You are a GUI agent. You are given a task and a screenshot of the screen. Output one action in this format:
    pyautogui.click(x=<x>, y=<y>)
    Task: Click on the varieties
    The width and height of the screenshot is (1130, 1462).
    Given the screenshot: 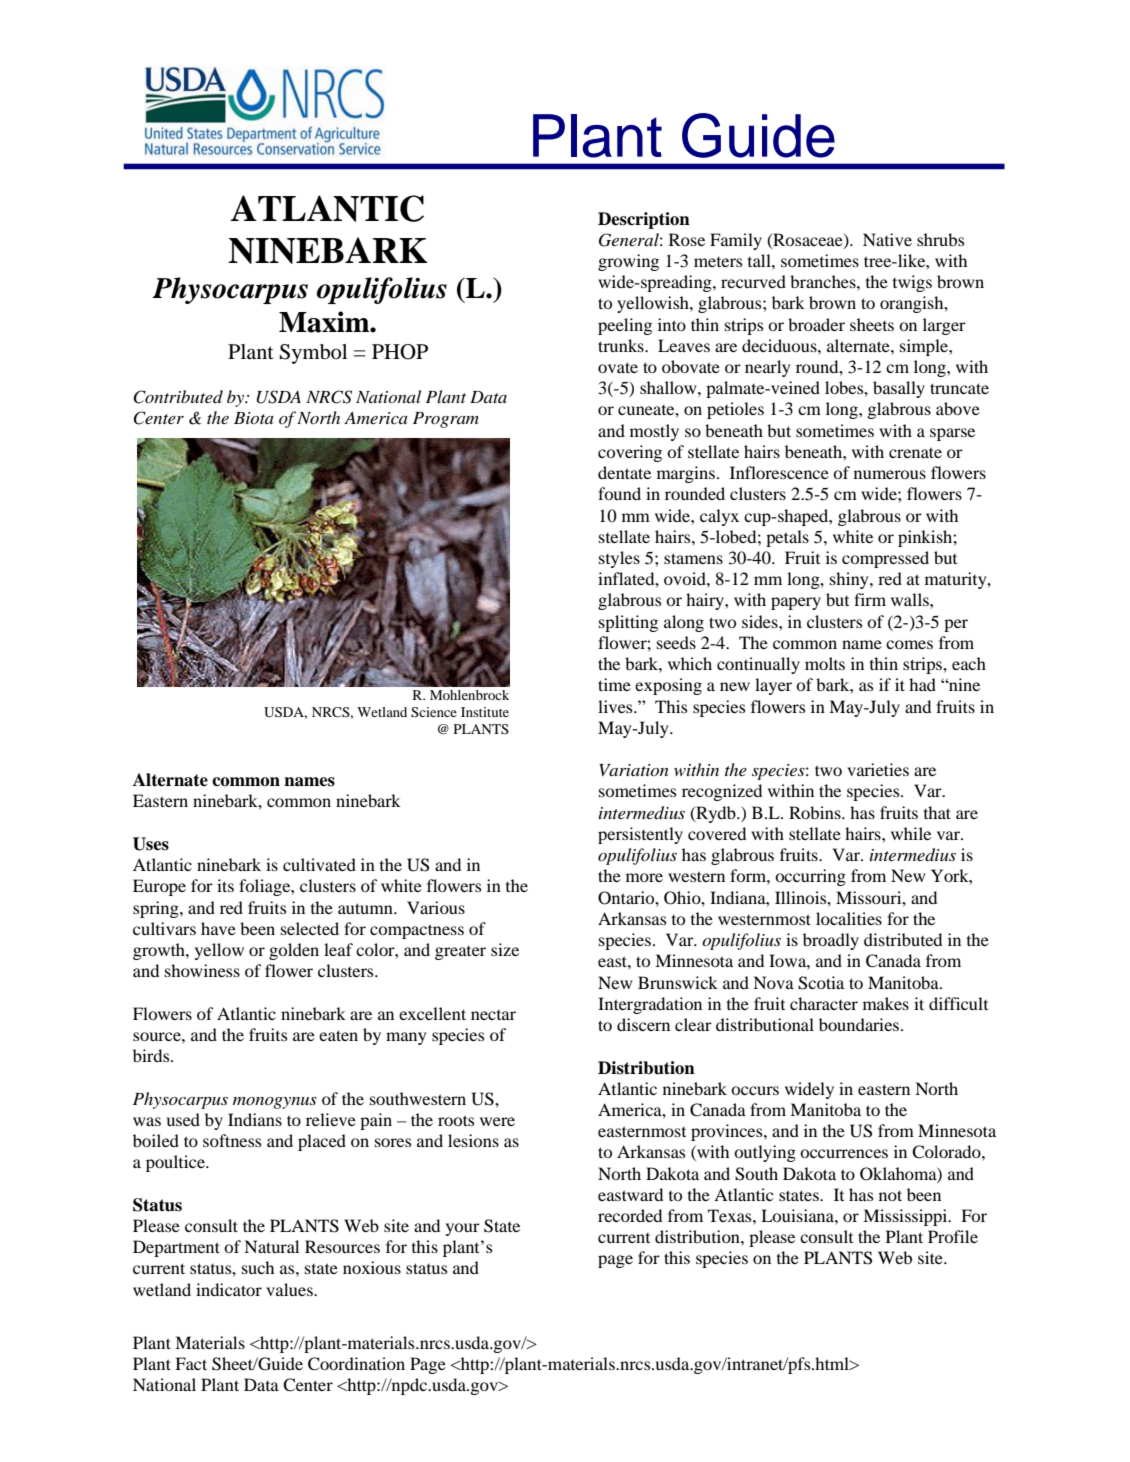 What is the action you would take?
    pyautogui.click(x=878, y=769)
